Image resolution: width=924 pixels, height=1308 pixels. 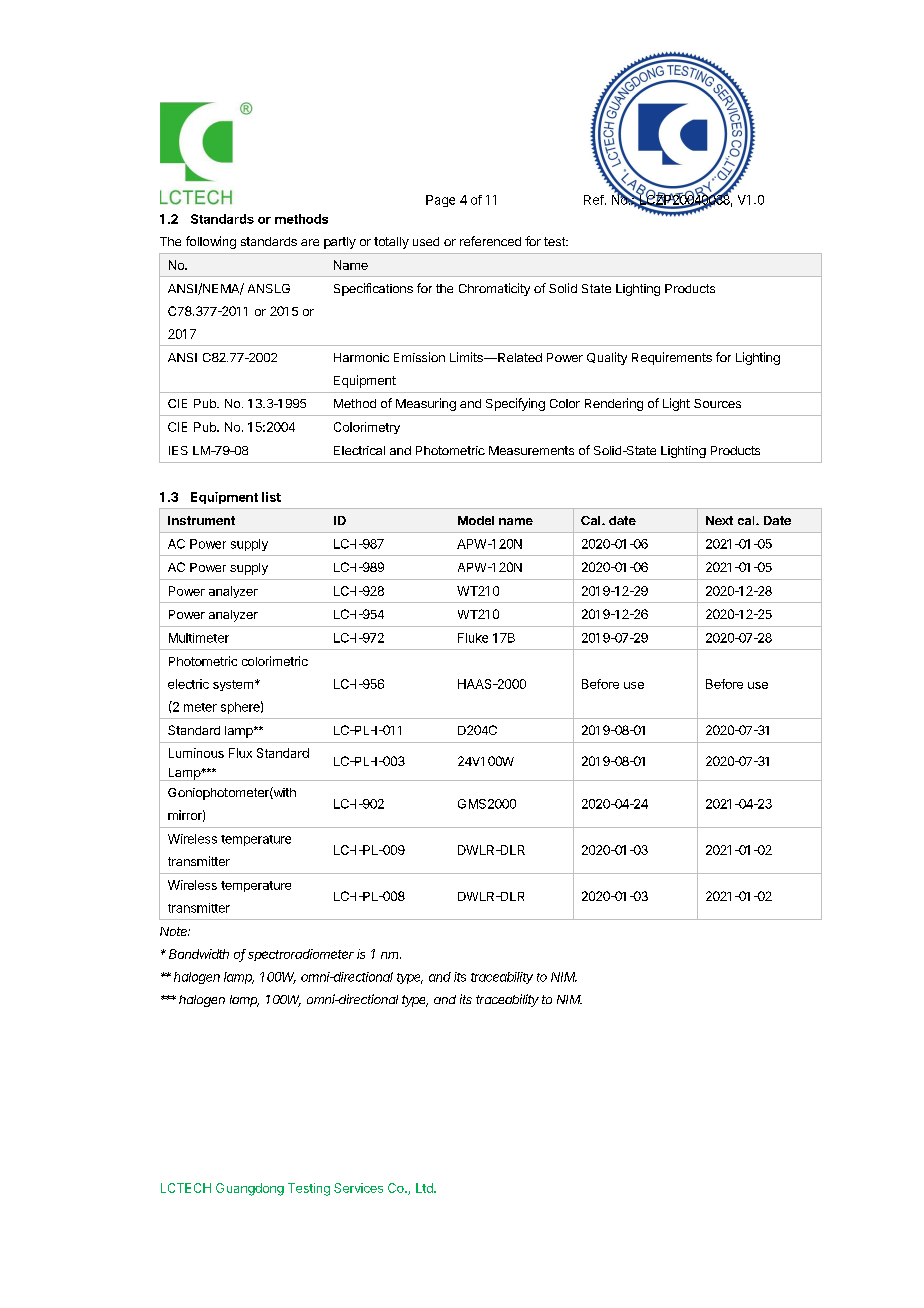 What do you see at coordinates (672, 358) in the document?
I see `Requirements` at bounding box center [672, 358].
